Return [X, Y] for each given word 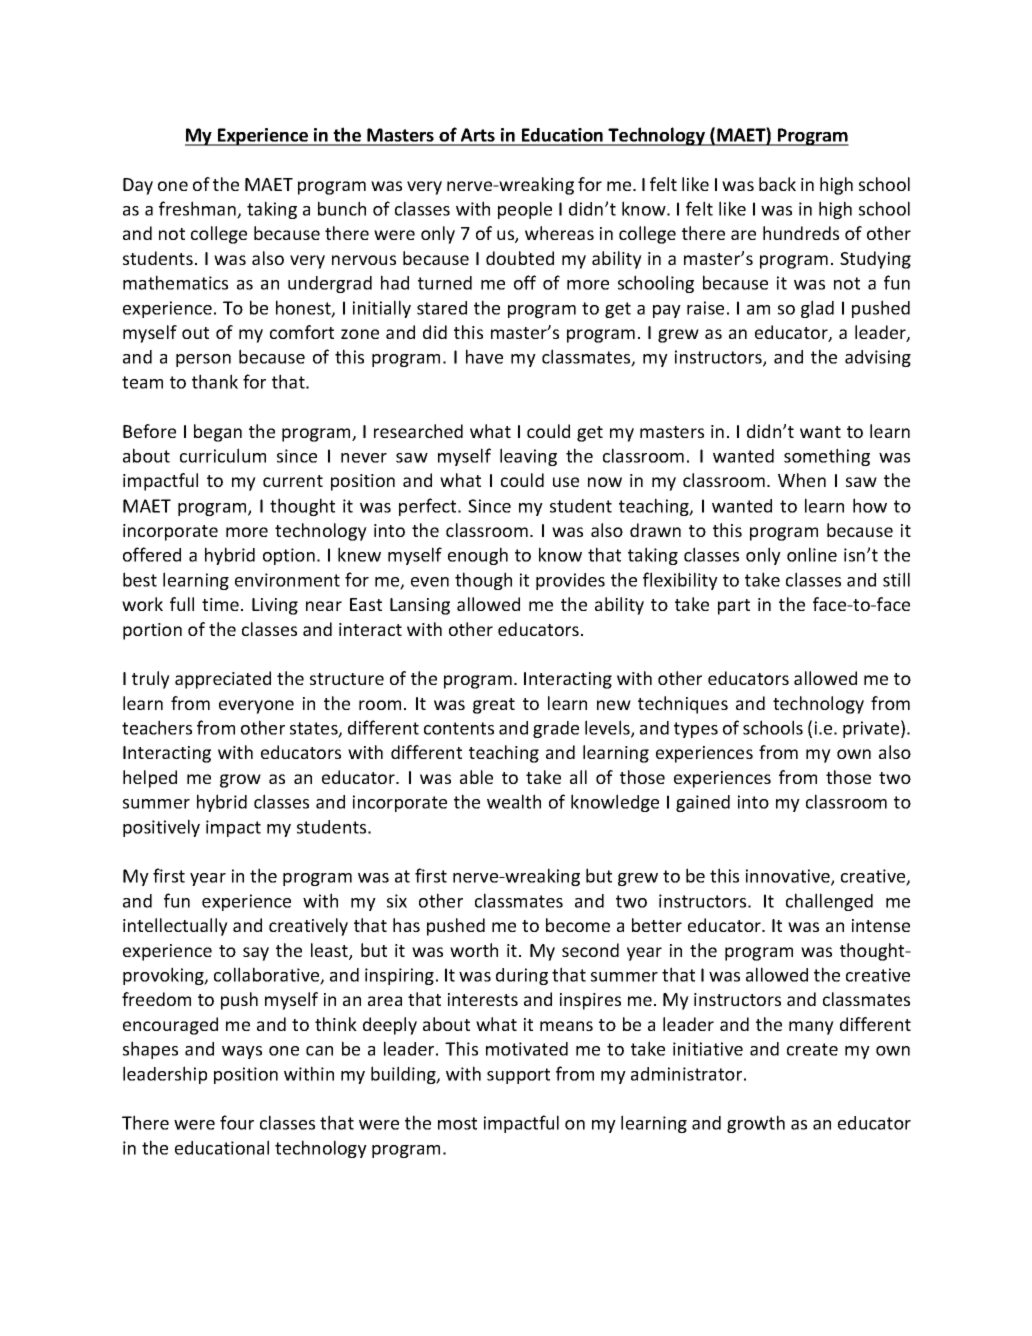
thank [215, 381]
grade [556, 729]
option [289, 556]
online [812, 554]
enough [478, 556]
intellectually [175, 927]
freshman [198, 209]
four [237, 1122]
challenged [829, 902]
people [525, 210]
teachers [157, 727]
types [696, 730]
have [484, 356]
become [578, 925]
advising [878, 358]
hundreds [801, 233]
